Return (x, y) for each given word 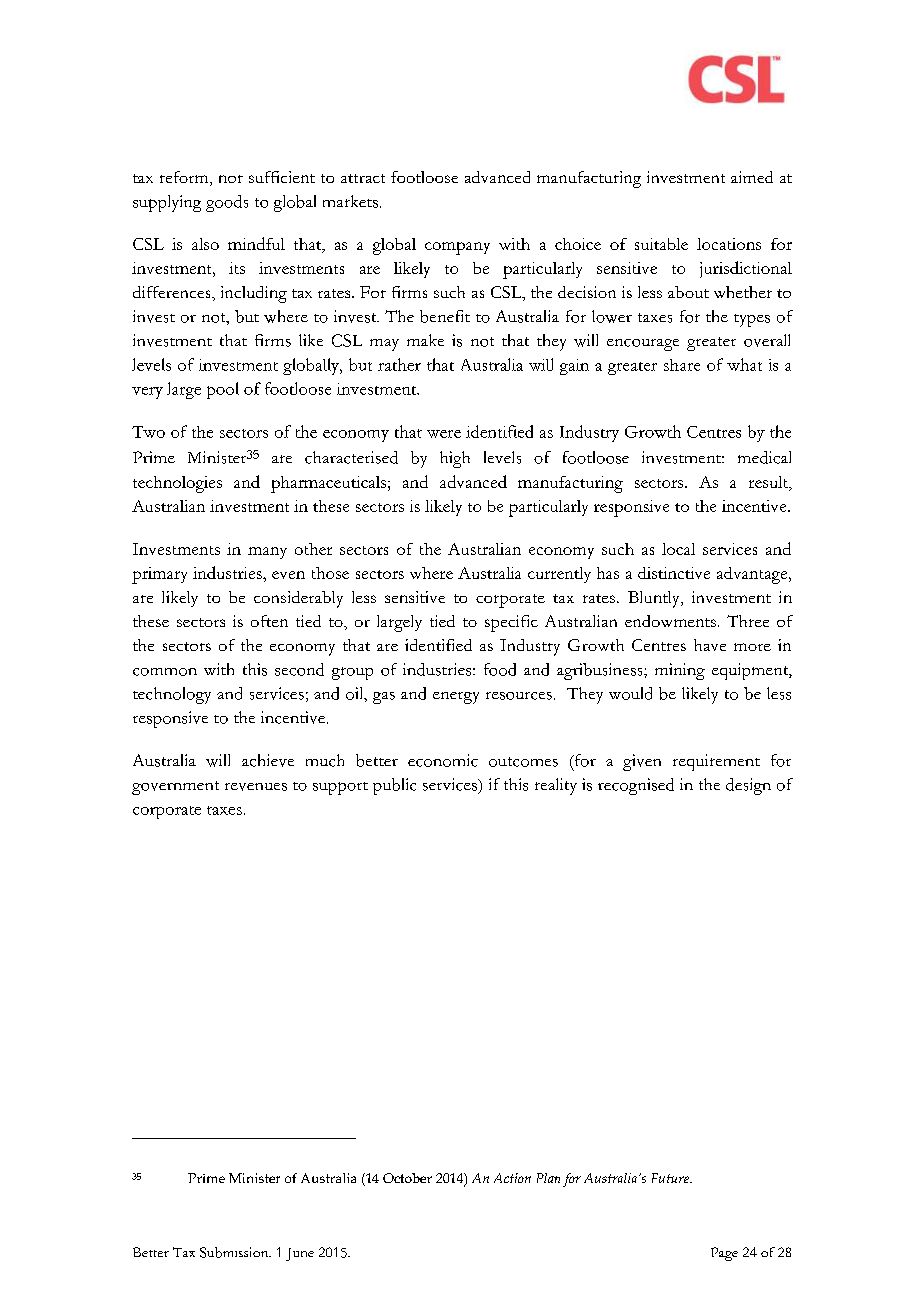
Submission (235, 1252)
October (407, 1178)
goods (227, 203)
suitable (661, 244)
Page (724, 1254)
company (457, 248)
